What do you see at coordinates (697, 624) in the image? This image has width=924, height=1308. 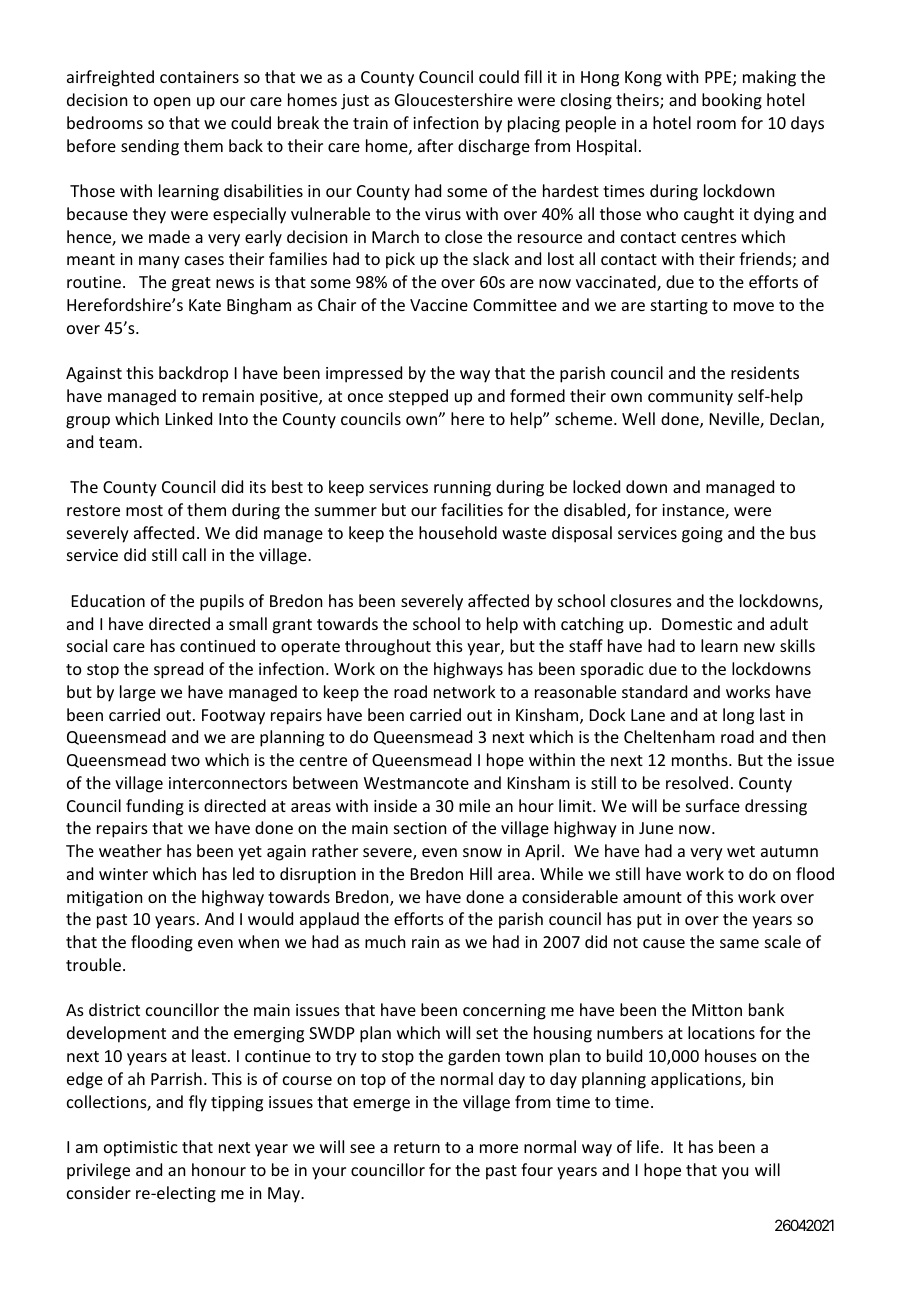 I see `Domestic` at bounding box center [697, 624].
